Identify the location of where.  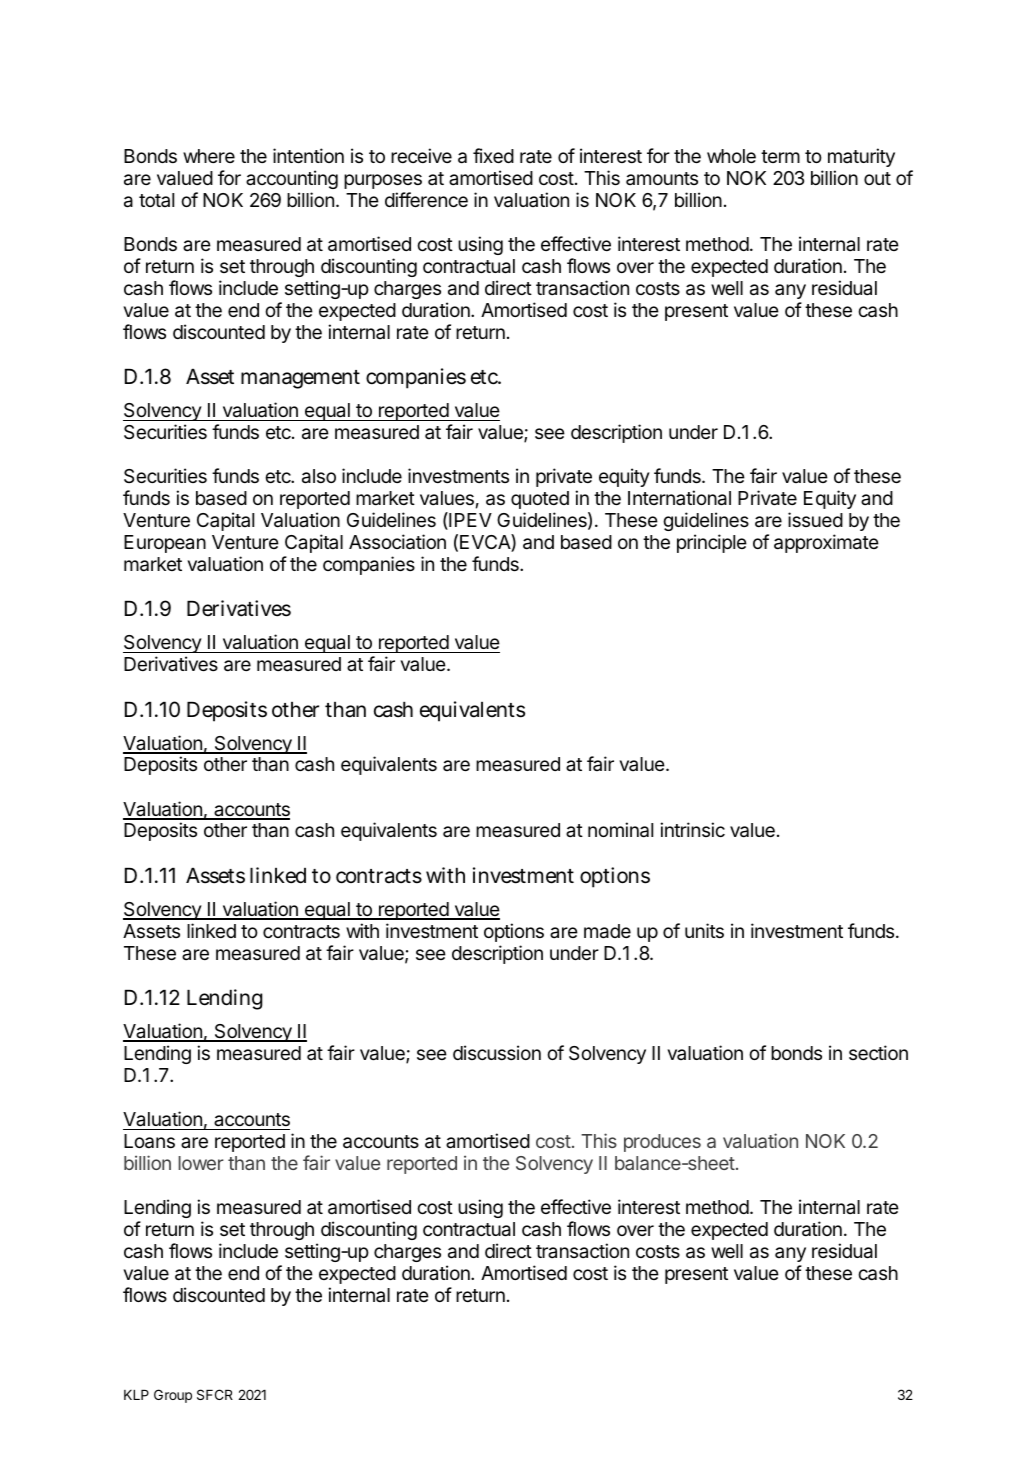
(209, 156).
